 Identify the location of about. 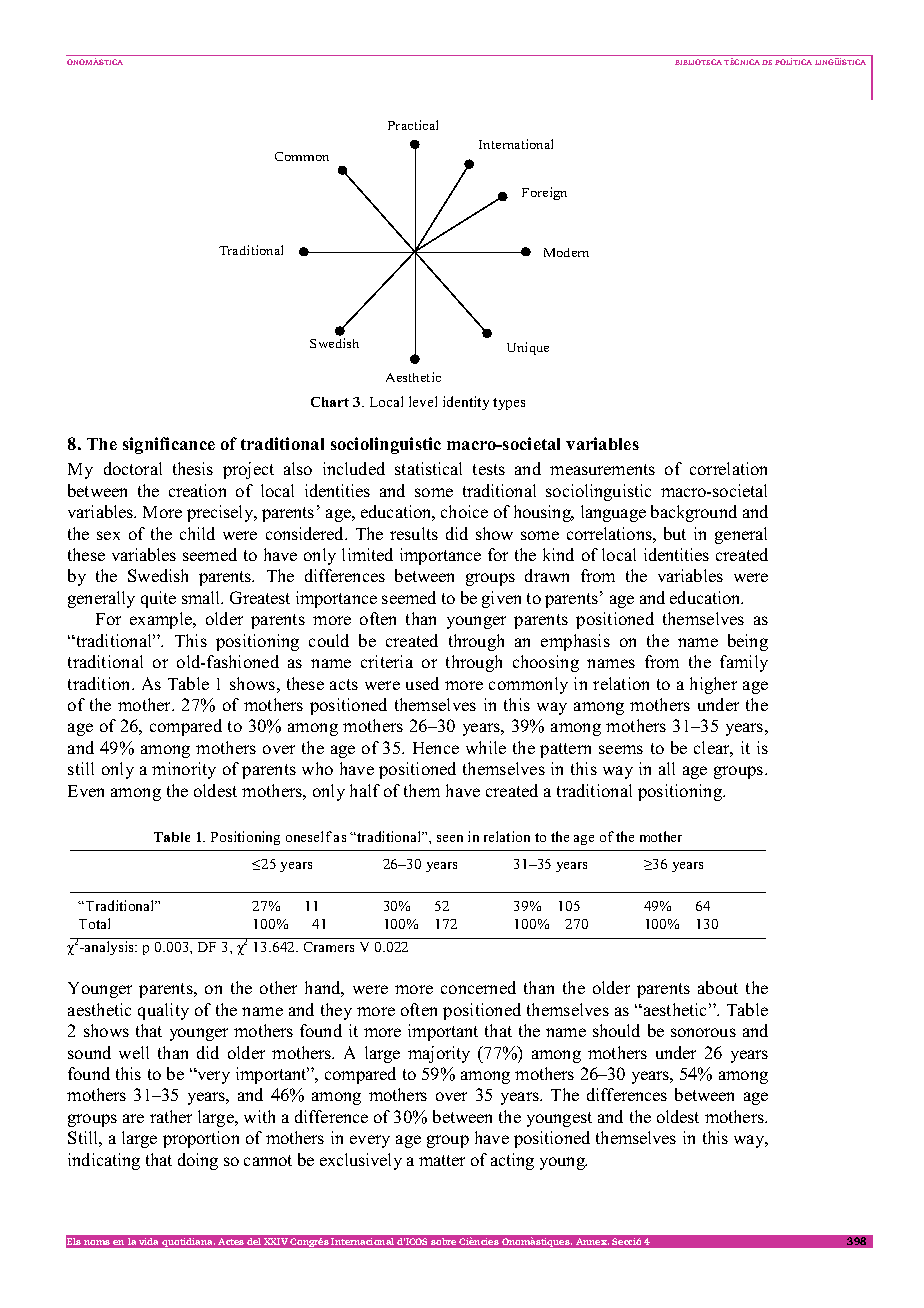
(718, 987).
